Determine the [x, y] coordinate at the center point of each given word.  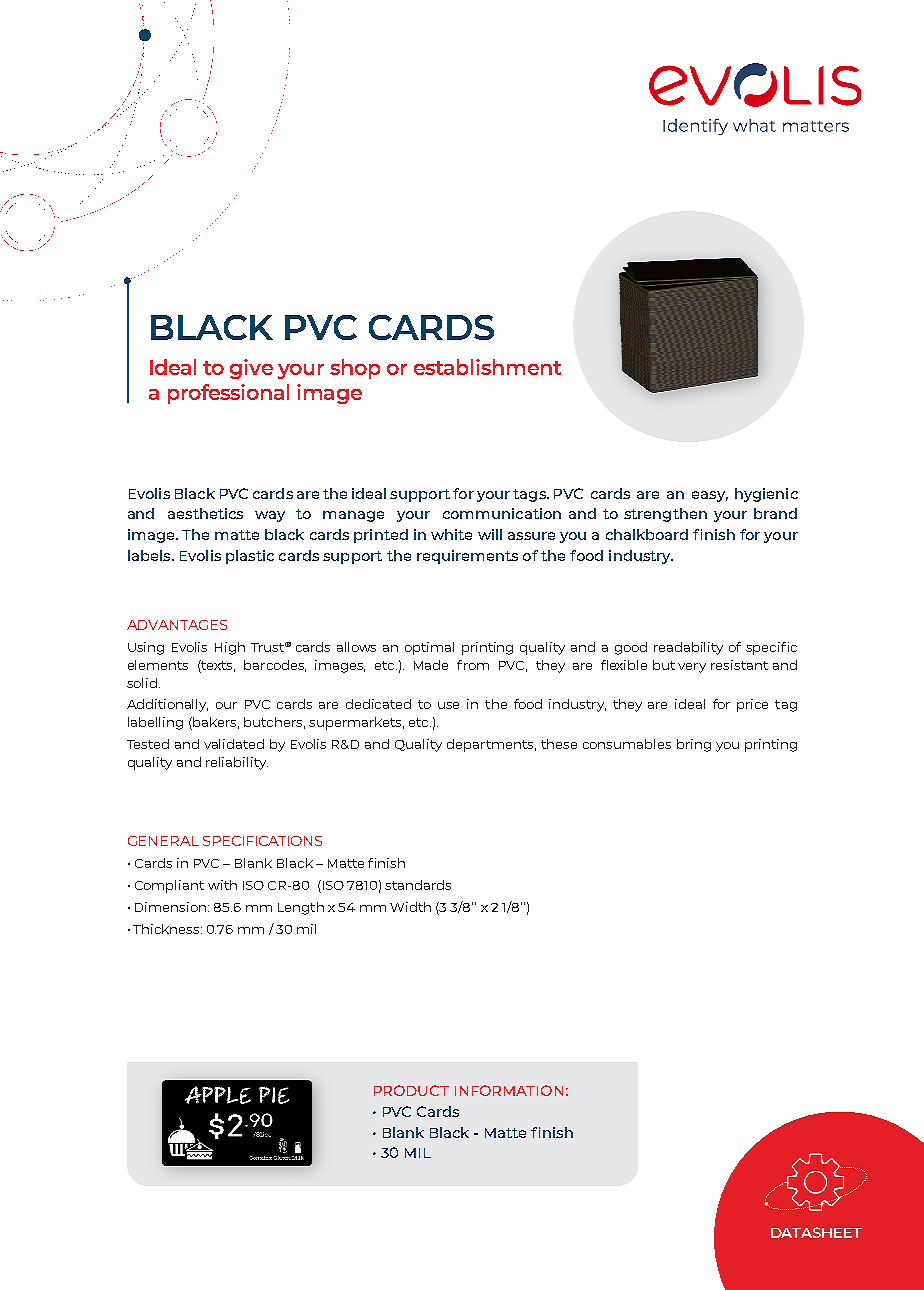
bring [694, 745]
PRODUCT [411, 1090]
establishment [487, 367]
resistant [739, 665]
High [230, 648]
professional [228, 394]
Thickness [167, 929]
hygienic [766, 495]
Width [410, 907]
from [473, 665]
